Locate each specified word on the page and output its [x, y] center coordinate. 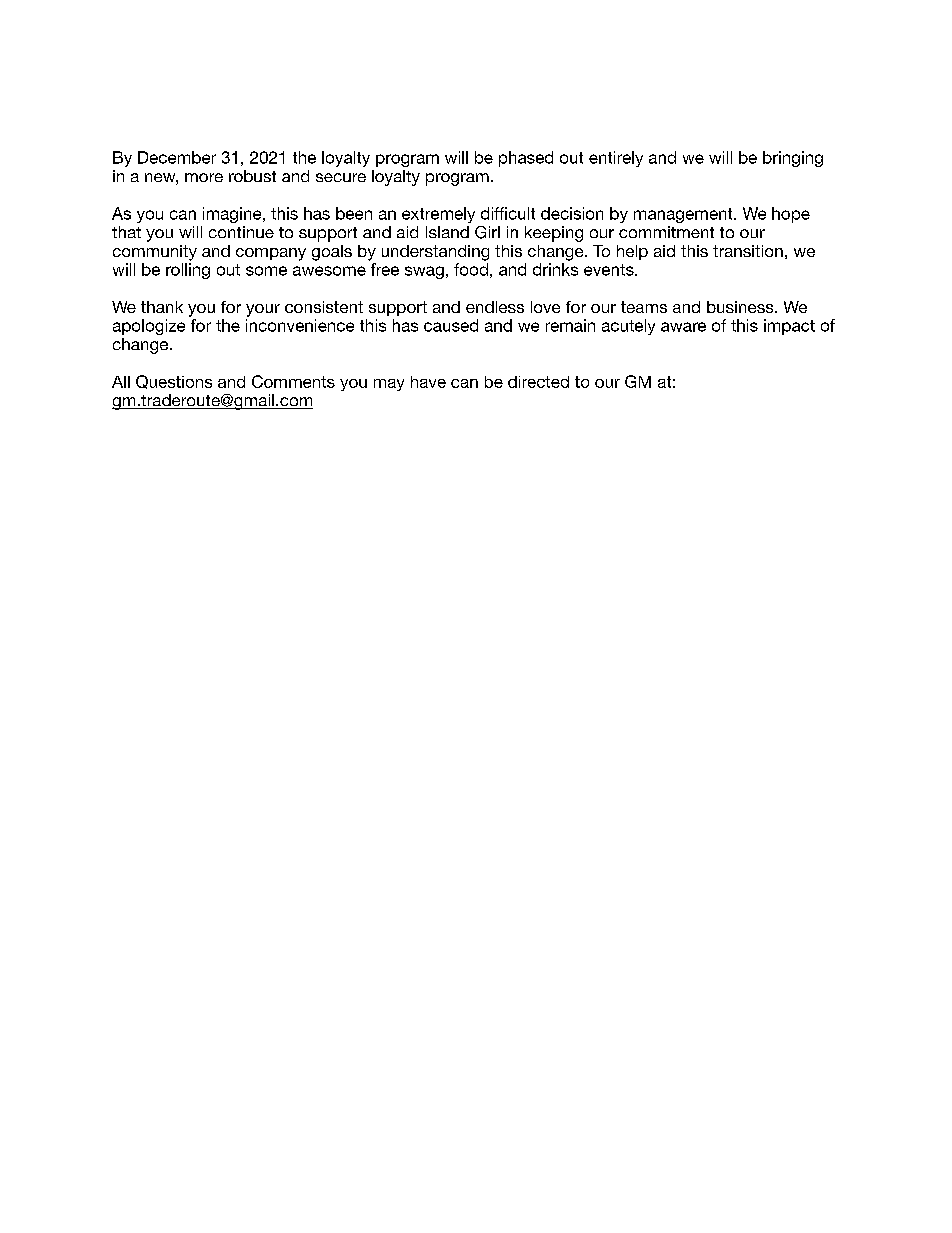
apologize [149, 327]
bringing [793, 159]
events [610, 270]
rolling [188, 271]
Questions [174, 382]
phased [526, 159]
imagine [233, 215]
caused [451, 325]
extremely [438, 215]
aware [683, 327]
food [471, 269]
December [177, 157]
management [684, 215]
